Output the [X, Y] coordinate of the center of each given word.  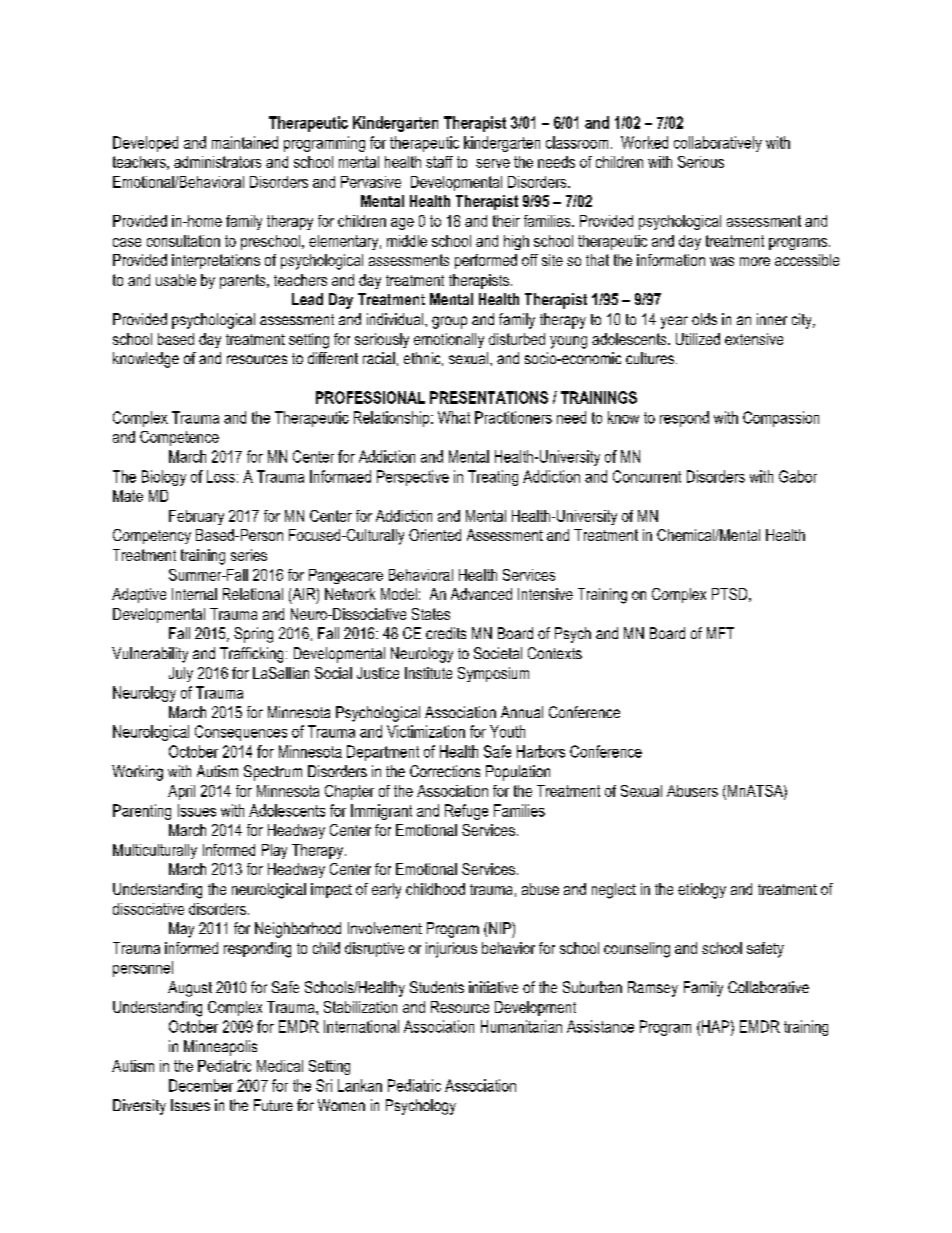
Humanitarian [521, 1026]
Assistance [600, 1026]
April [181, 792]
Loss [221, 476]
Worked [644, 142]
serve [493, 163]
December [201, 1085]
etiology [702, 891]
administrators [217, 162]
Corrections [445, 771]
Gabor [798, 476]
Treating [493, 478]
